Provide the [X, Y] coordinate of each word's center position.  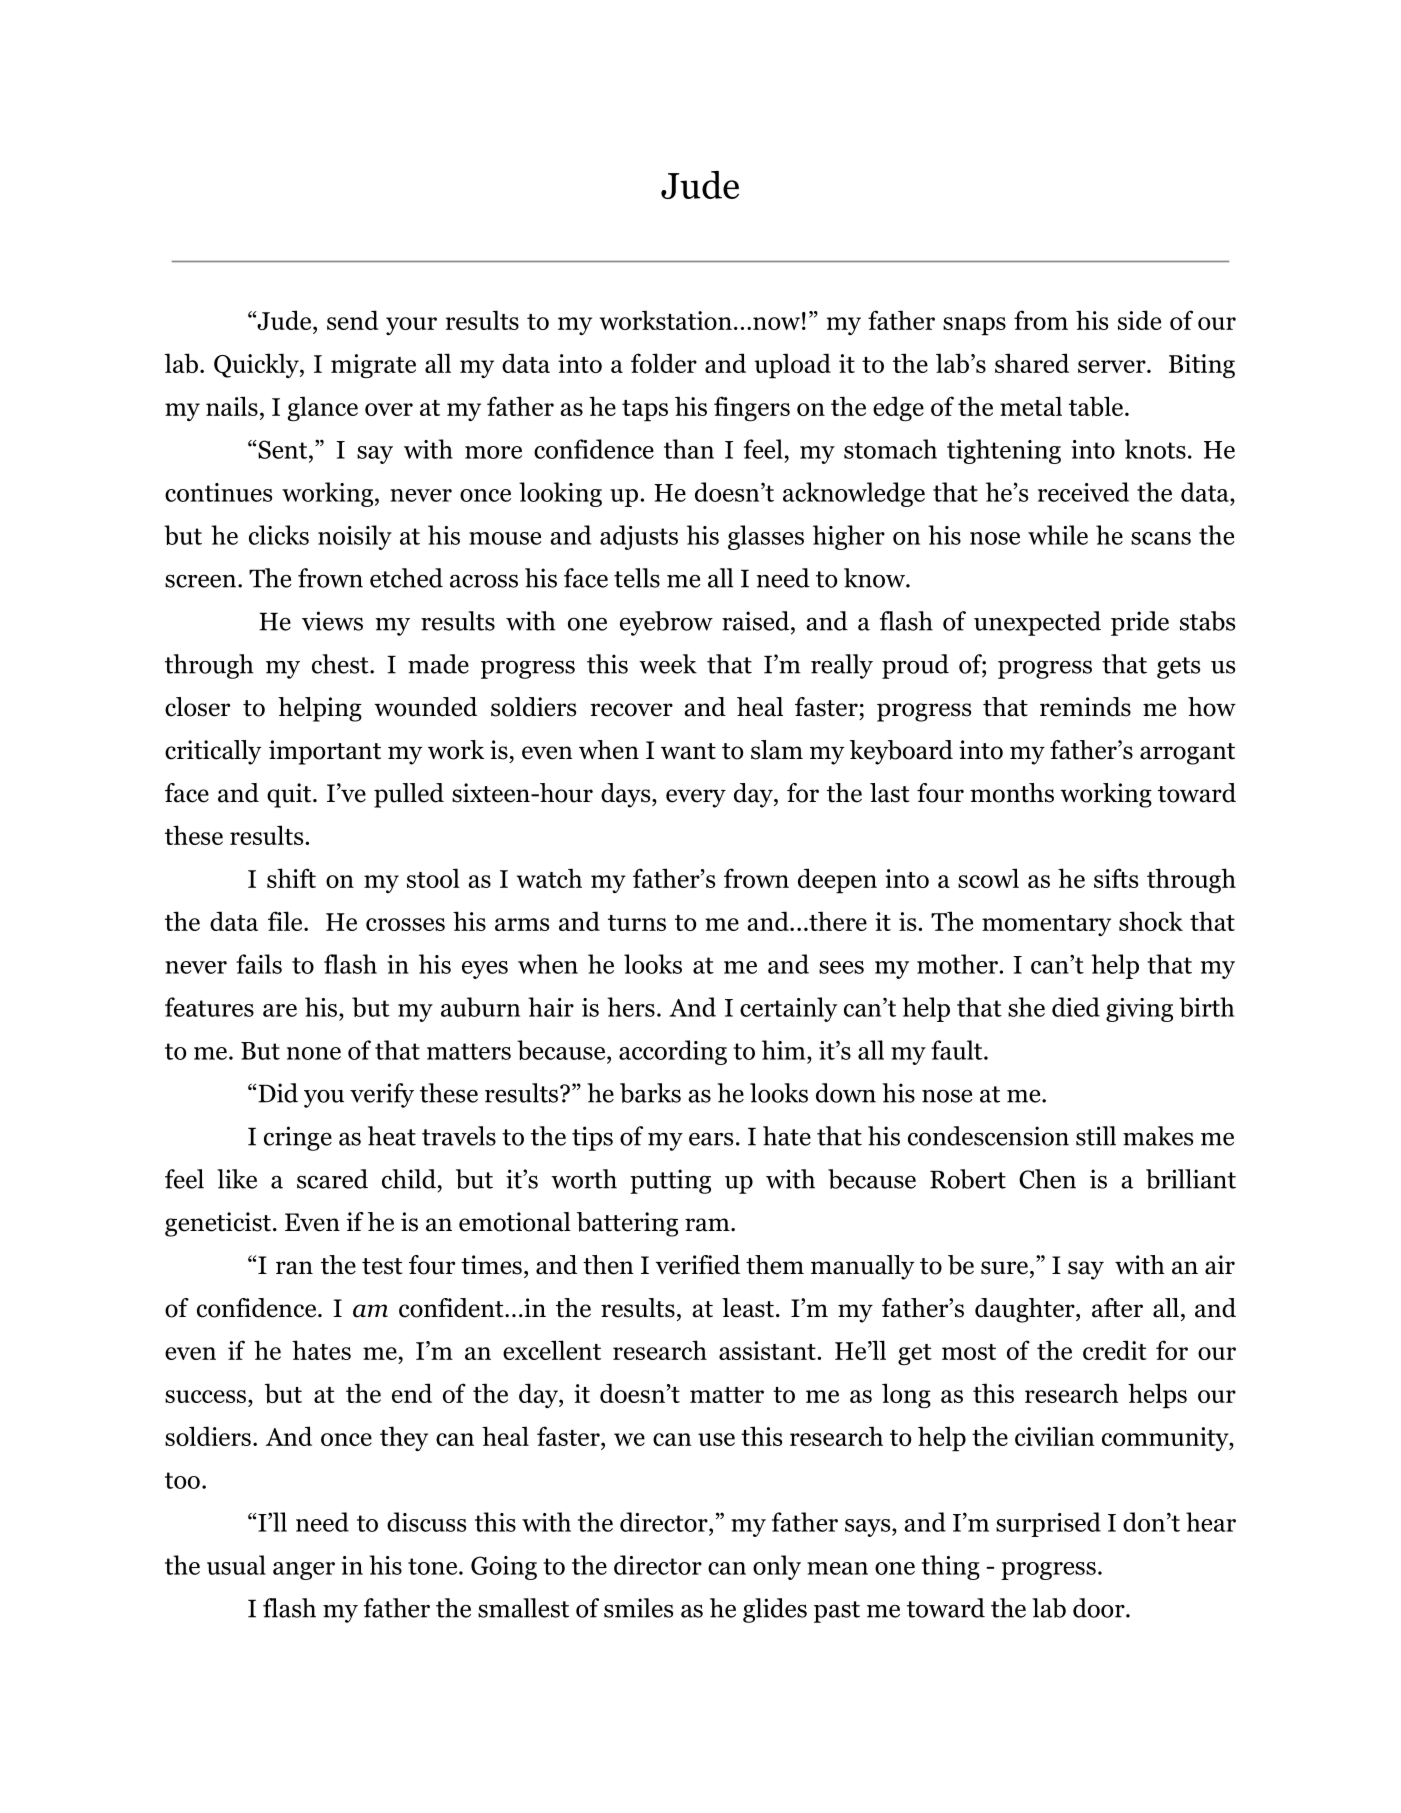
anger [304, 1571]
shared [1032, 363]
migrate [373, 366]
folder [664, 363]
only [777, 1567]
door [1100, 1608]
